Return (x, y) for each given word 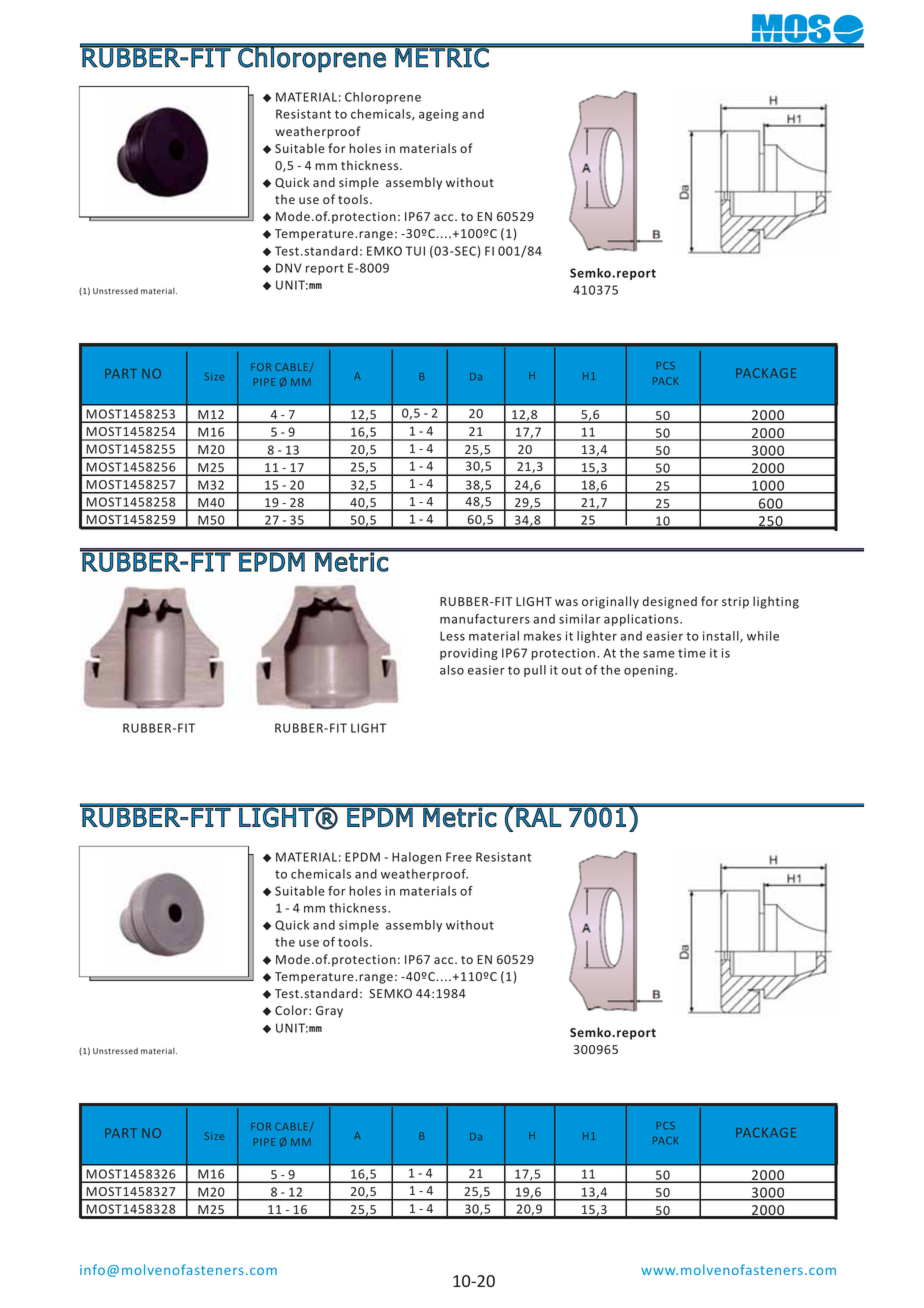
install (722, 637)
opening (650, 671)
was (566, 602)
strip (735, 603)
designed (669, 602)
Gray (329, 1012)
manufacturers (485, 619)
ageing (439, 115)
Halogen (416, 858)
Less (452, 636)
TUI (415, 251)
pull (535, 671)
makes (542, 636)
